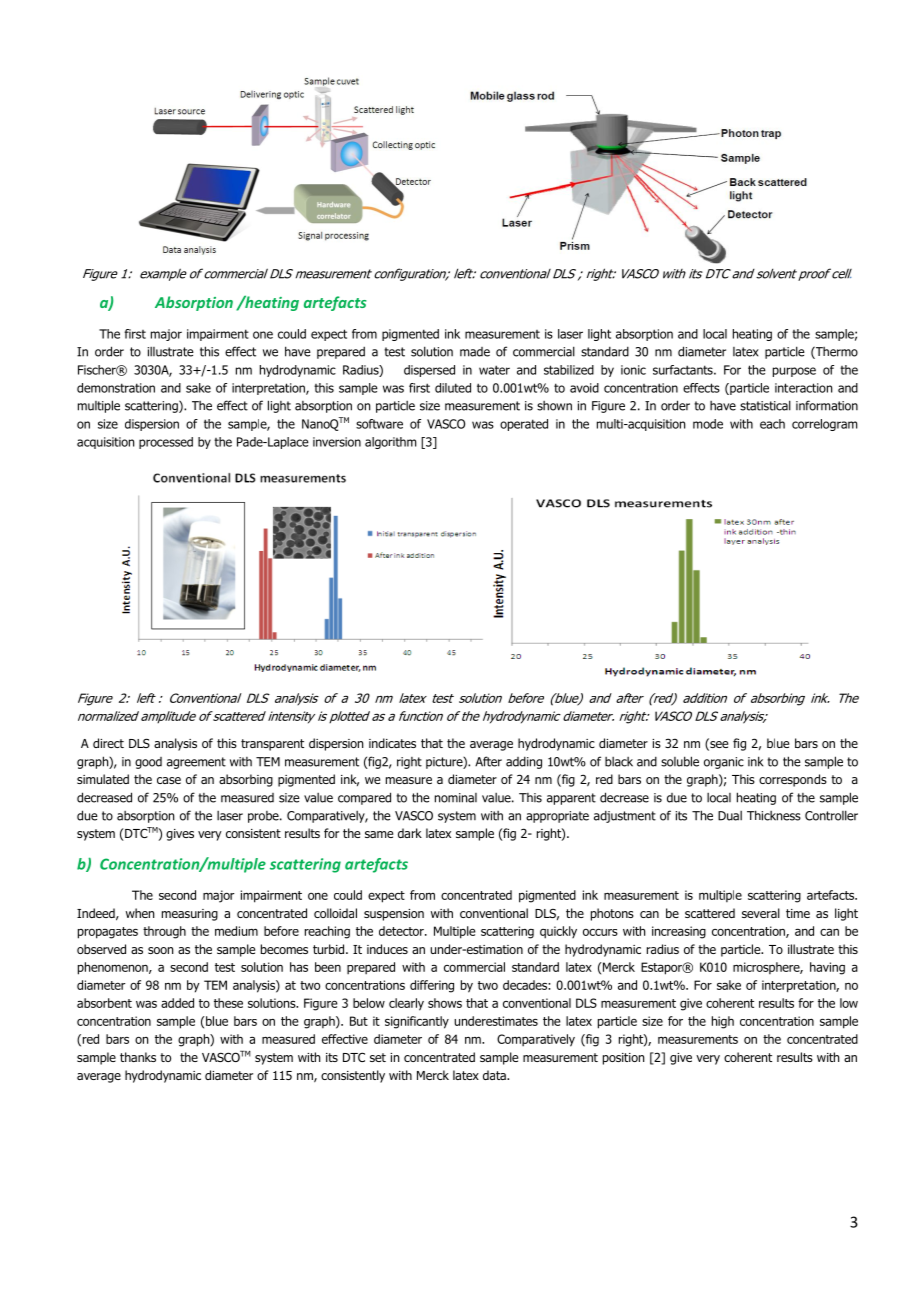 The width and height of the screenshot is (924, 1308). Describe the element at coordinates (794, 372) in the screenshot. I see `purpose` at that location.
